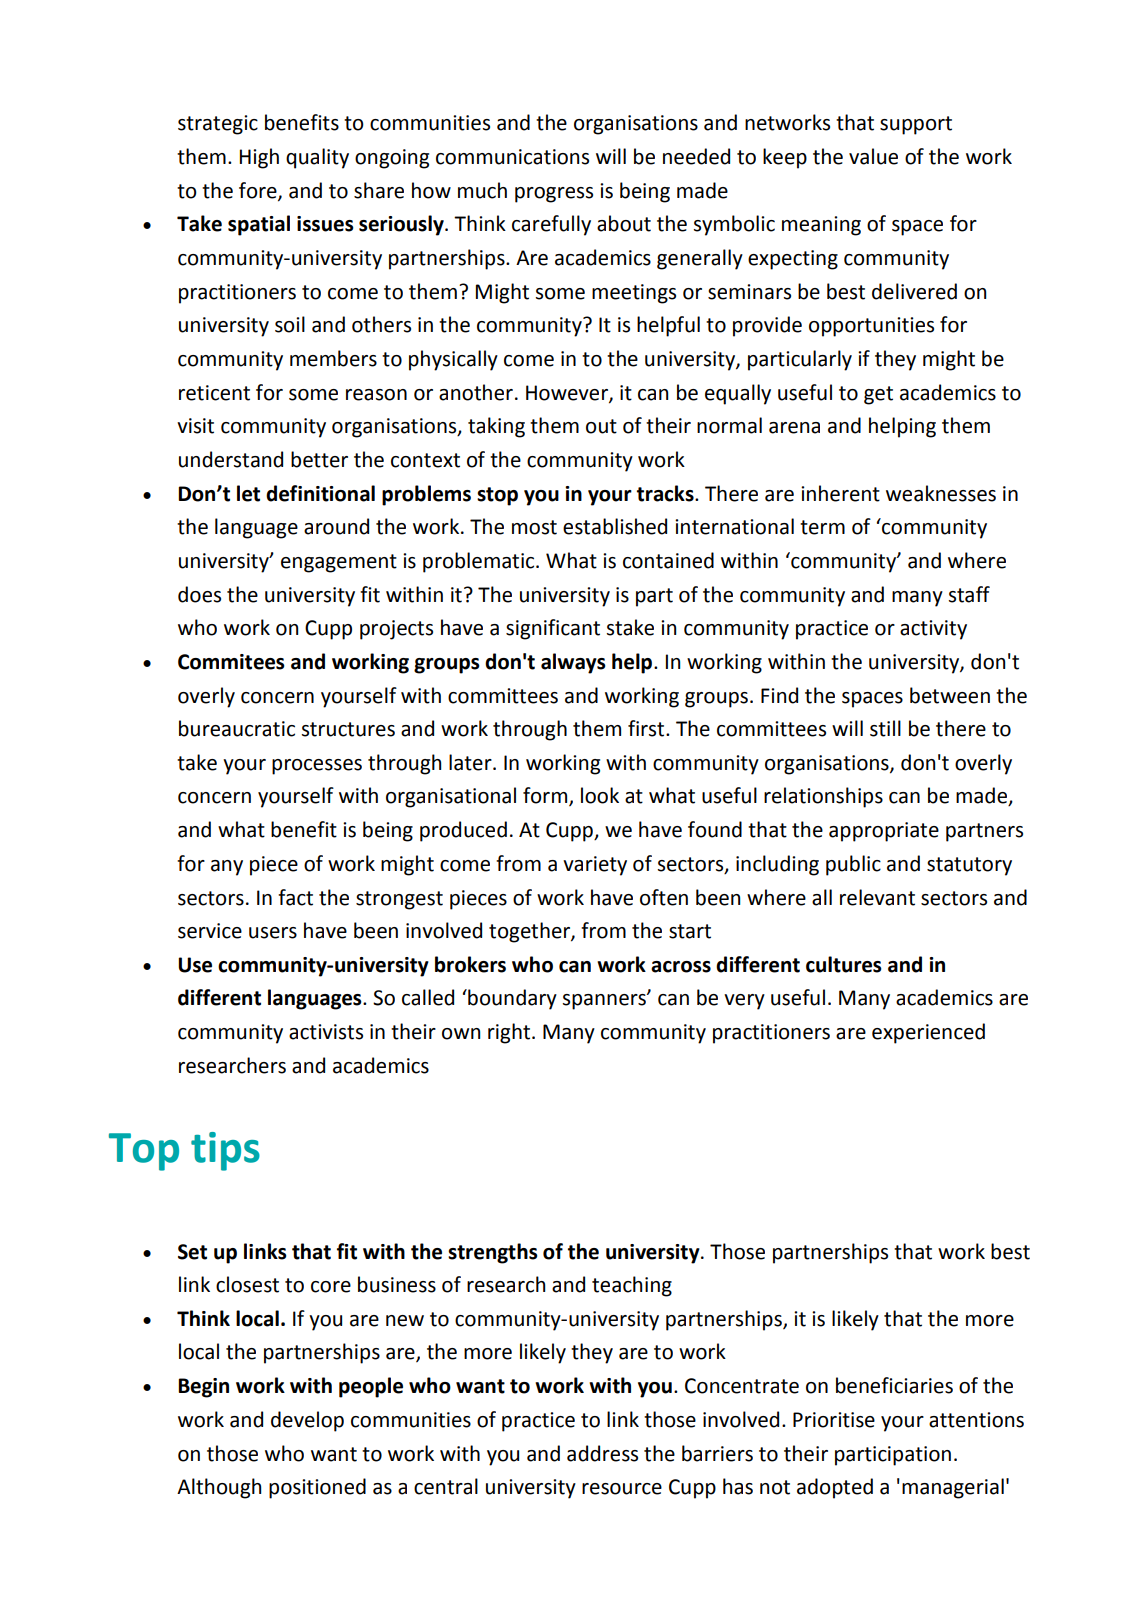 The width and height of the screenshot is (1140, 1612). What do you see at coordinates (237, 728) in the screenshot?
I see `bureaucratic` at bounding box center [237, 728].
